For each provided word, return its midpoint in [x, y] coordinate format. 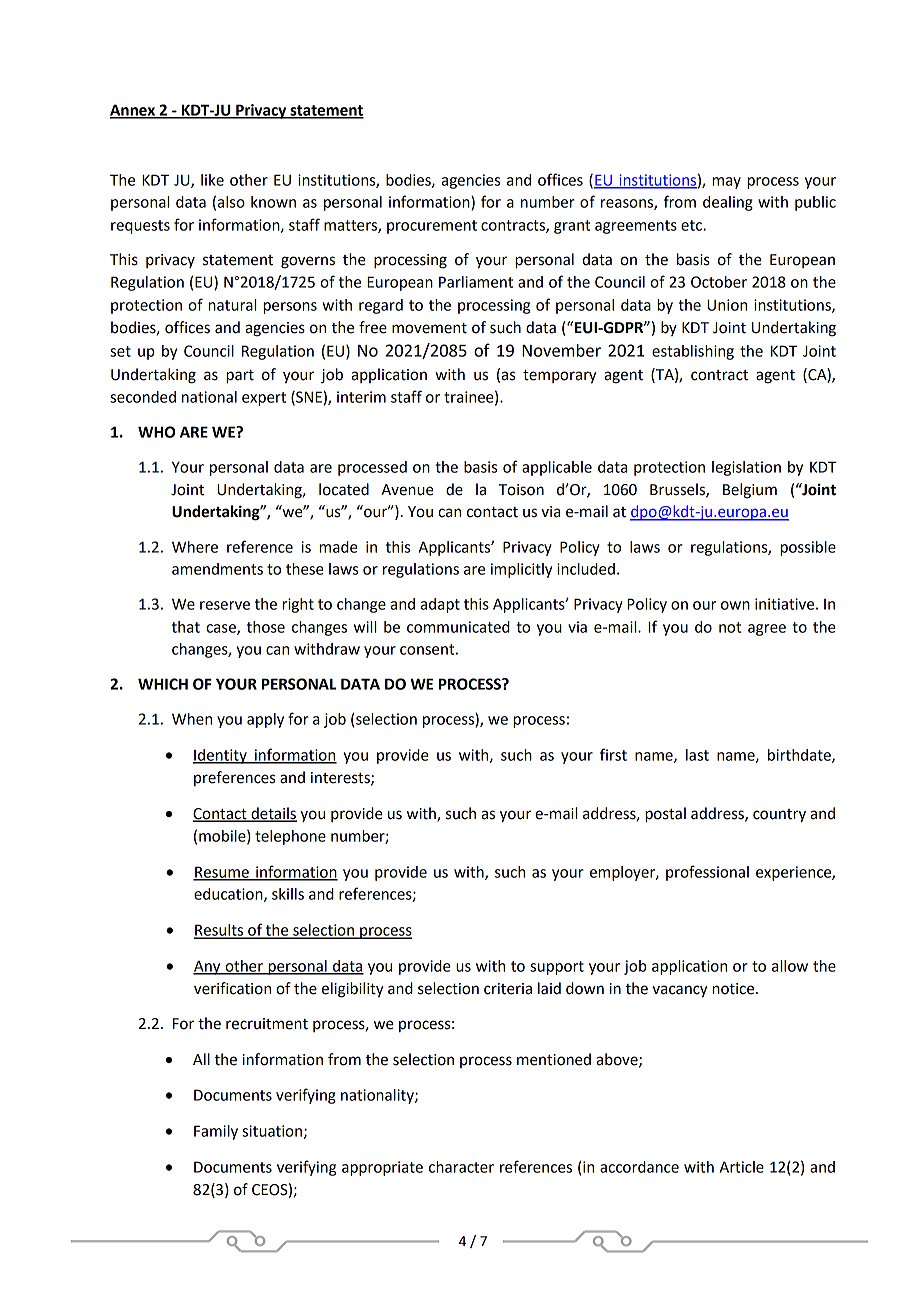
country [779, 816]
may [726, 183]
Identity [221, 756]
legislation [746, 468]
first [613, 754]
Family [216, 1132]
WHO [156, 432]
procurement [432, 227]
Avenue [407, 490]
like [212, 180]
